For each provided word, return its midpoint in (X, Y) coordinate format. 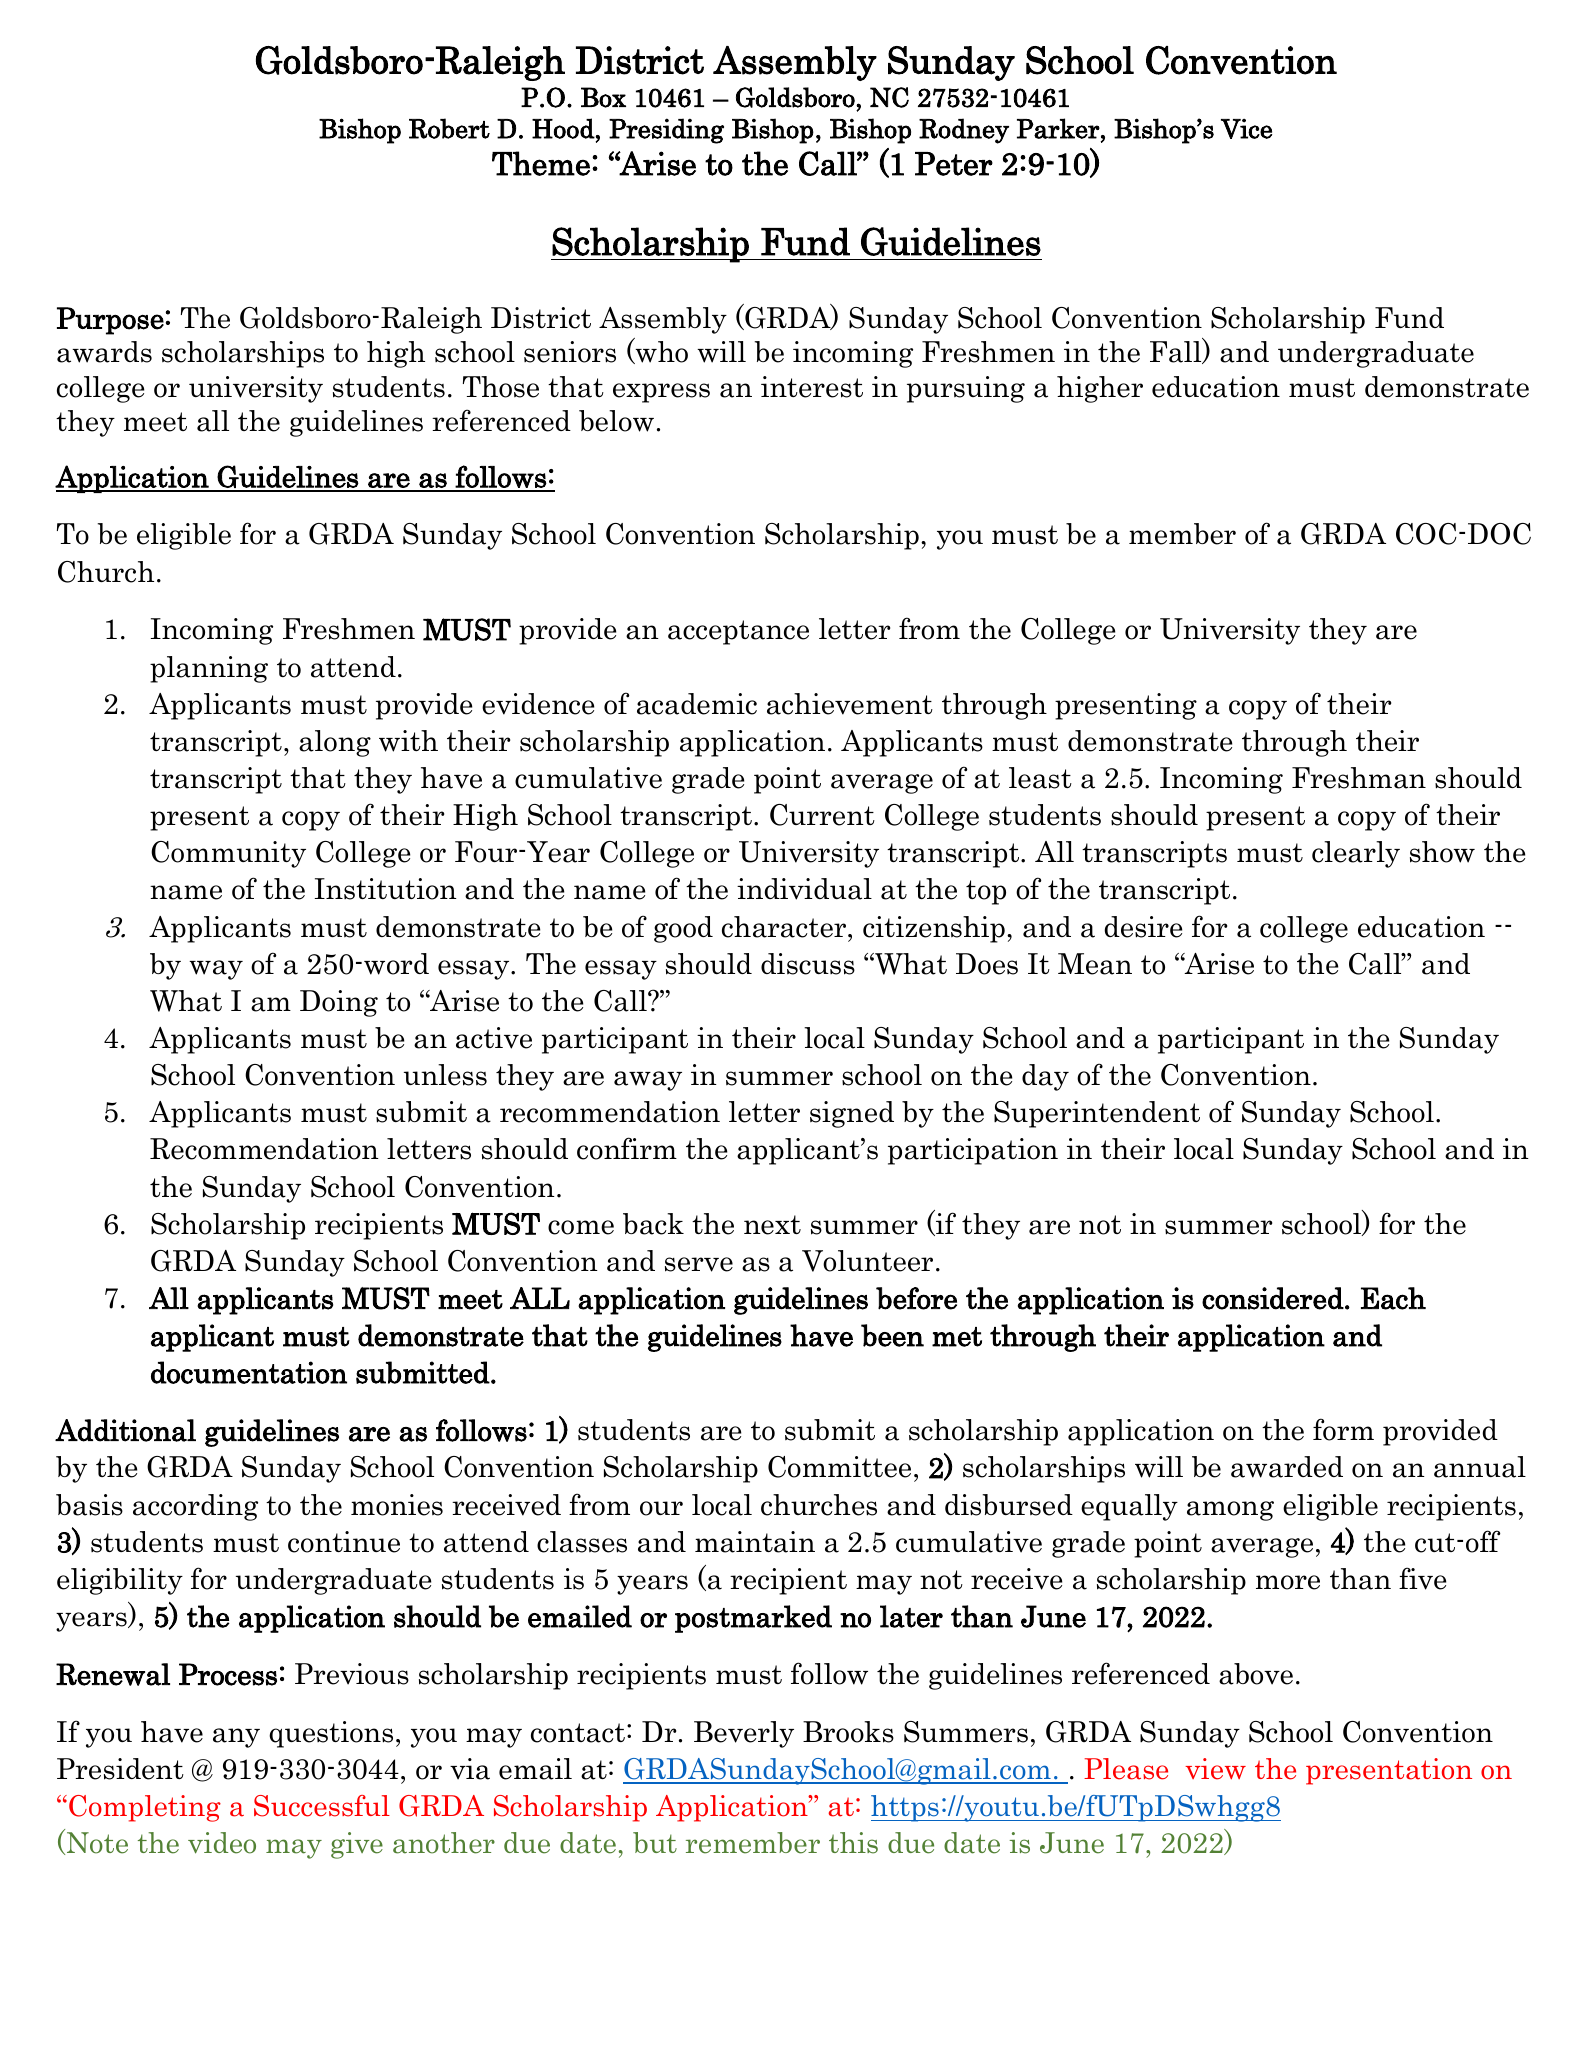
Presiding (666, 131)
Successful (322, 1806)
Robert (449, 128)
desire (1143, 927)
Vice (1246, 129)
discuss (808, 964)
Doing (339, 1003)
